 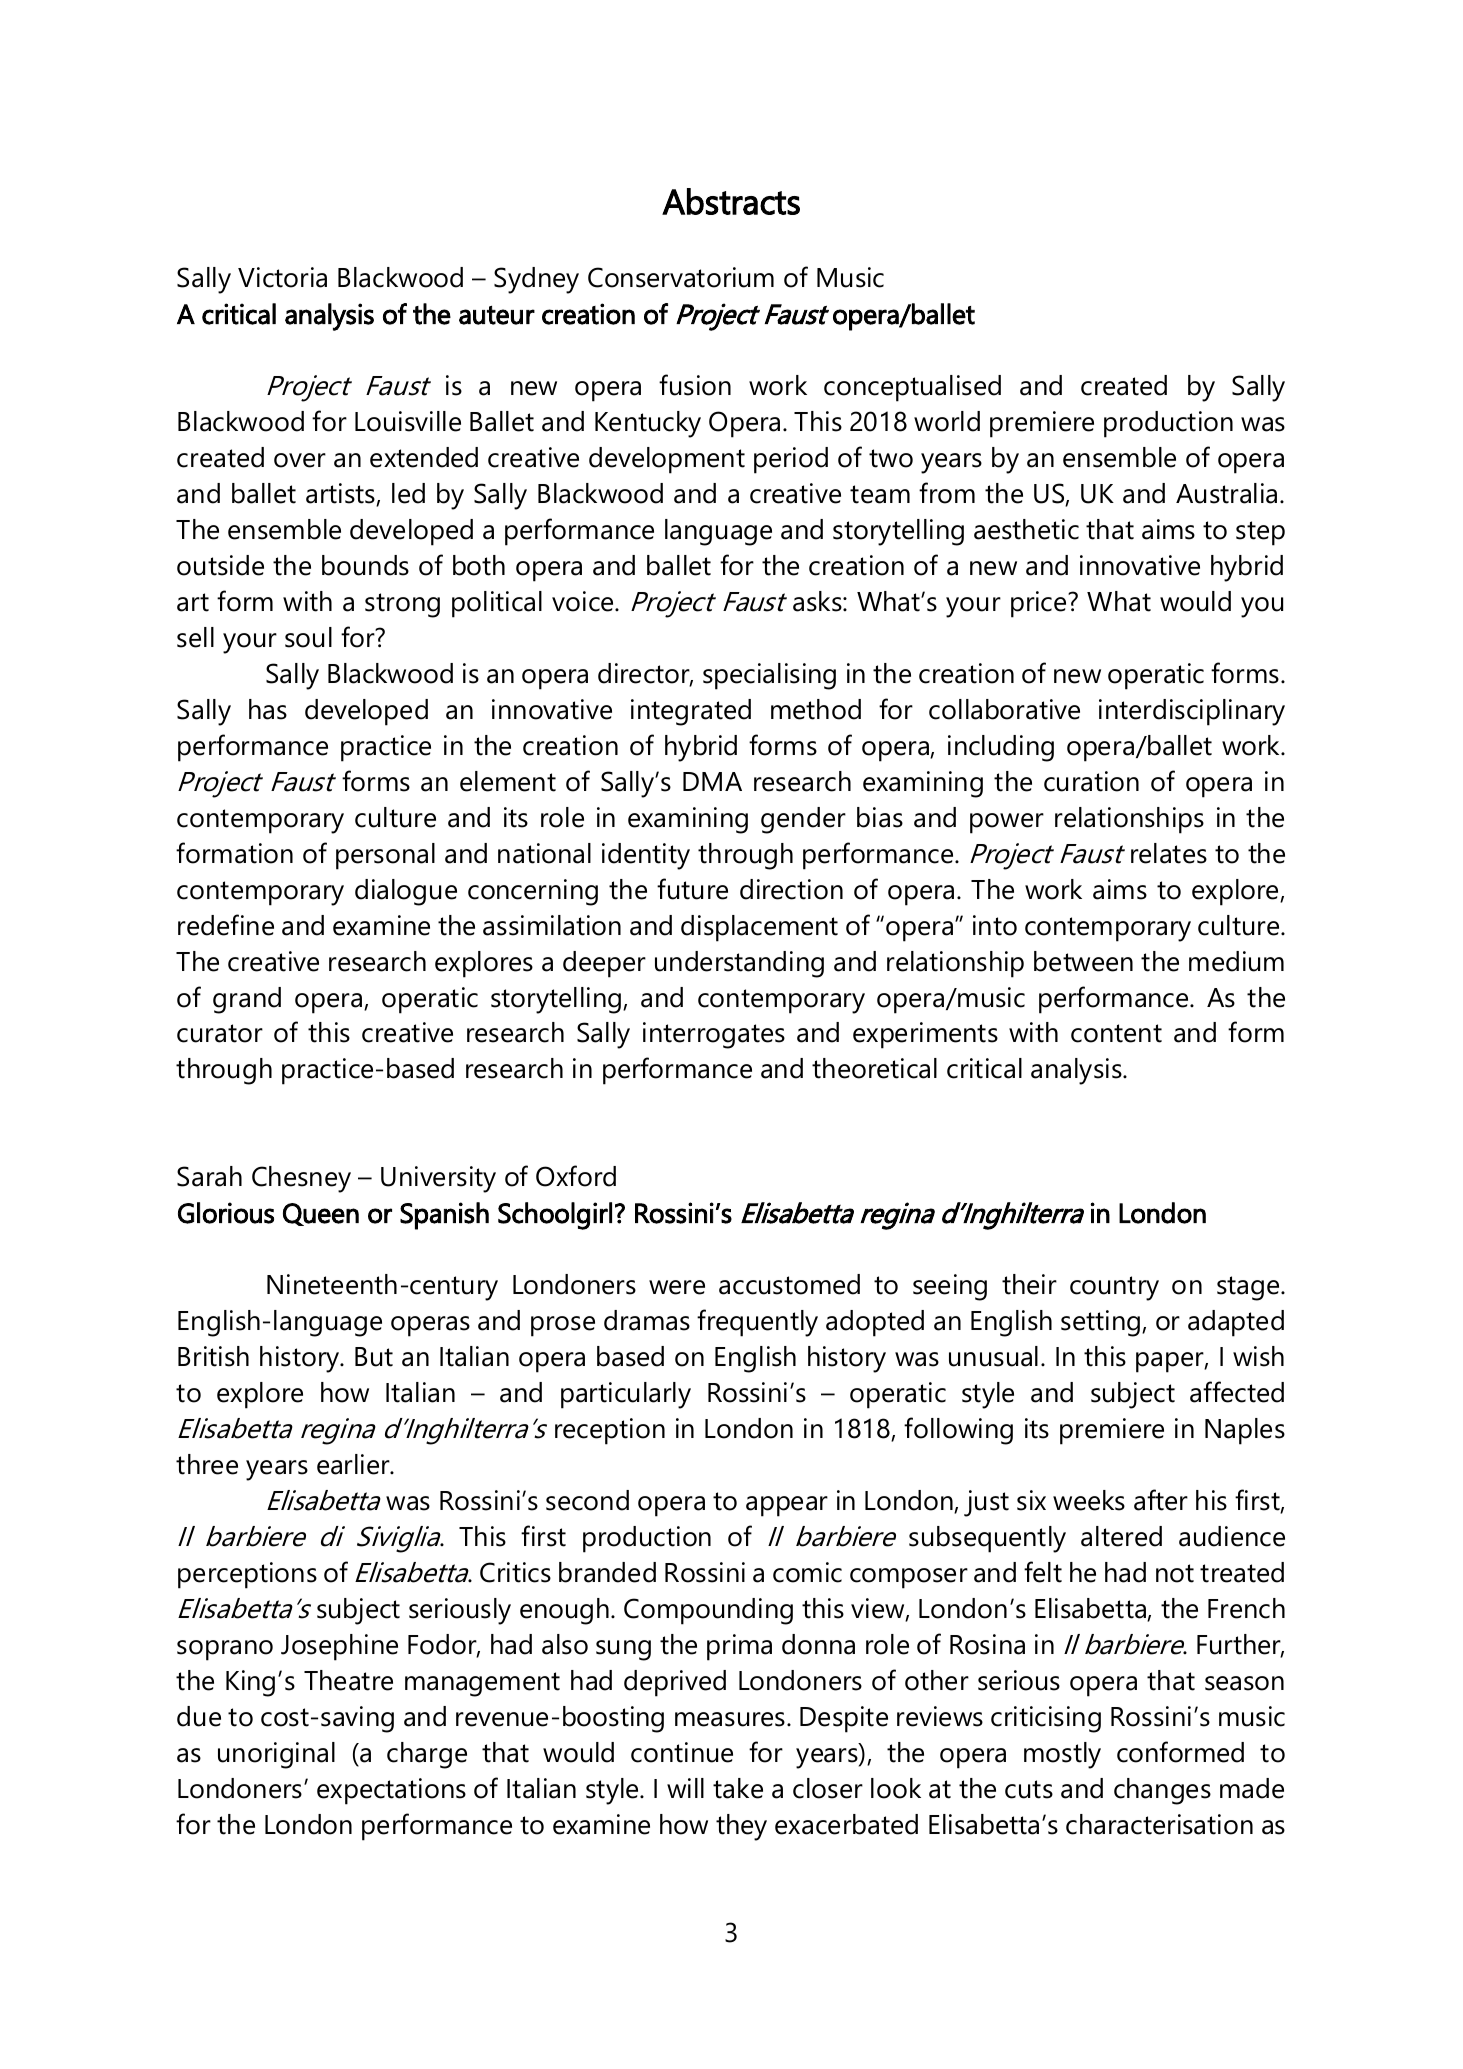 I want to click on curation, so click(x=1091, y=781).
